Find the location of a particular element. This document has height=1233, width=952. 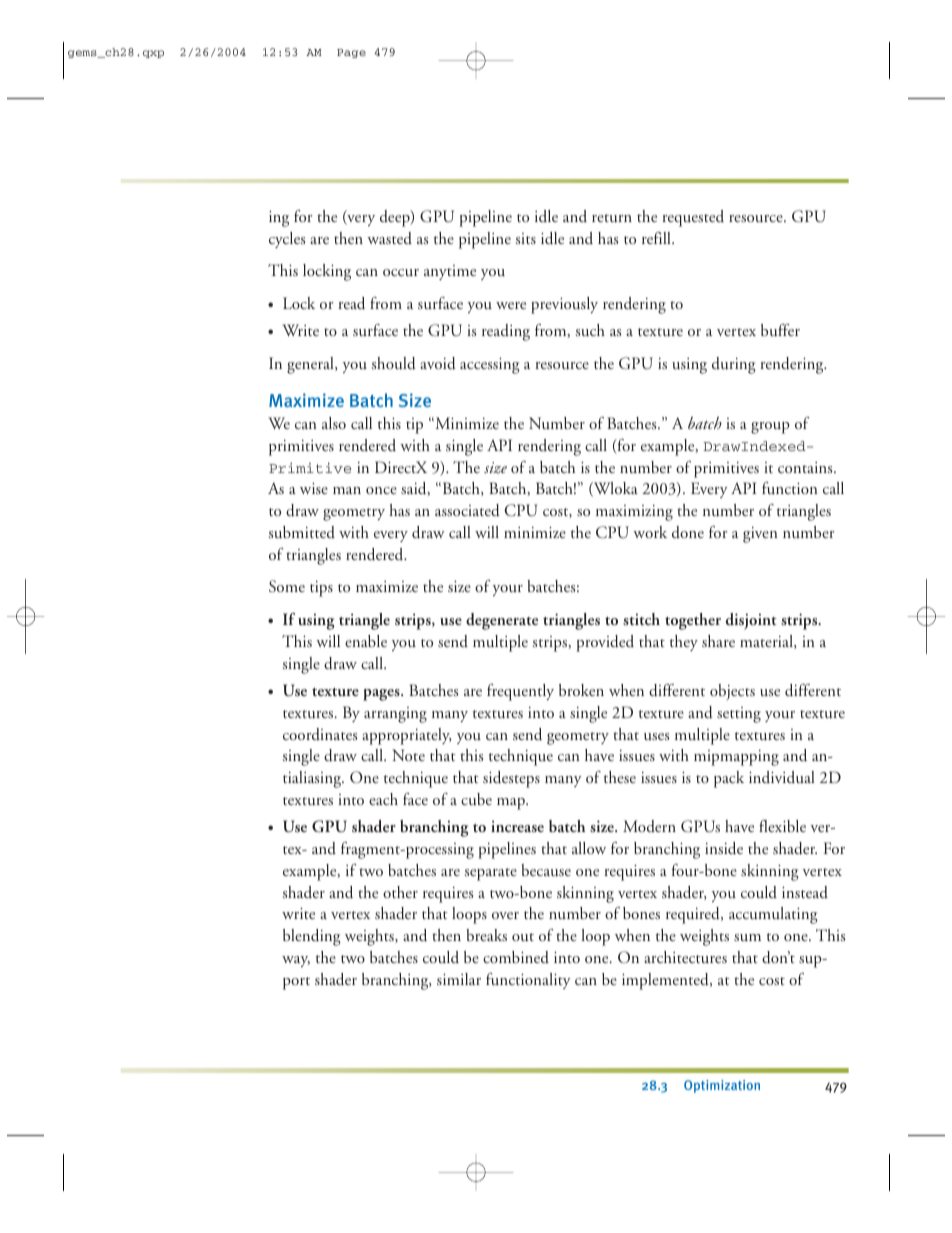

group is located at coordinates (770, 428).
